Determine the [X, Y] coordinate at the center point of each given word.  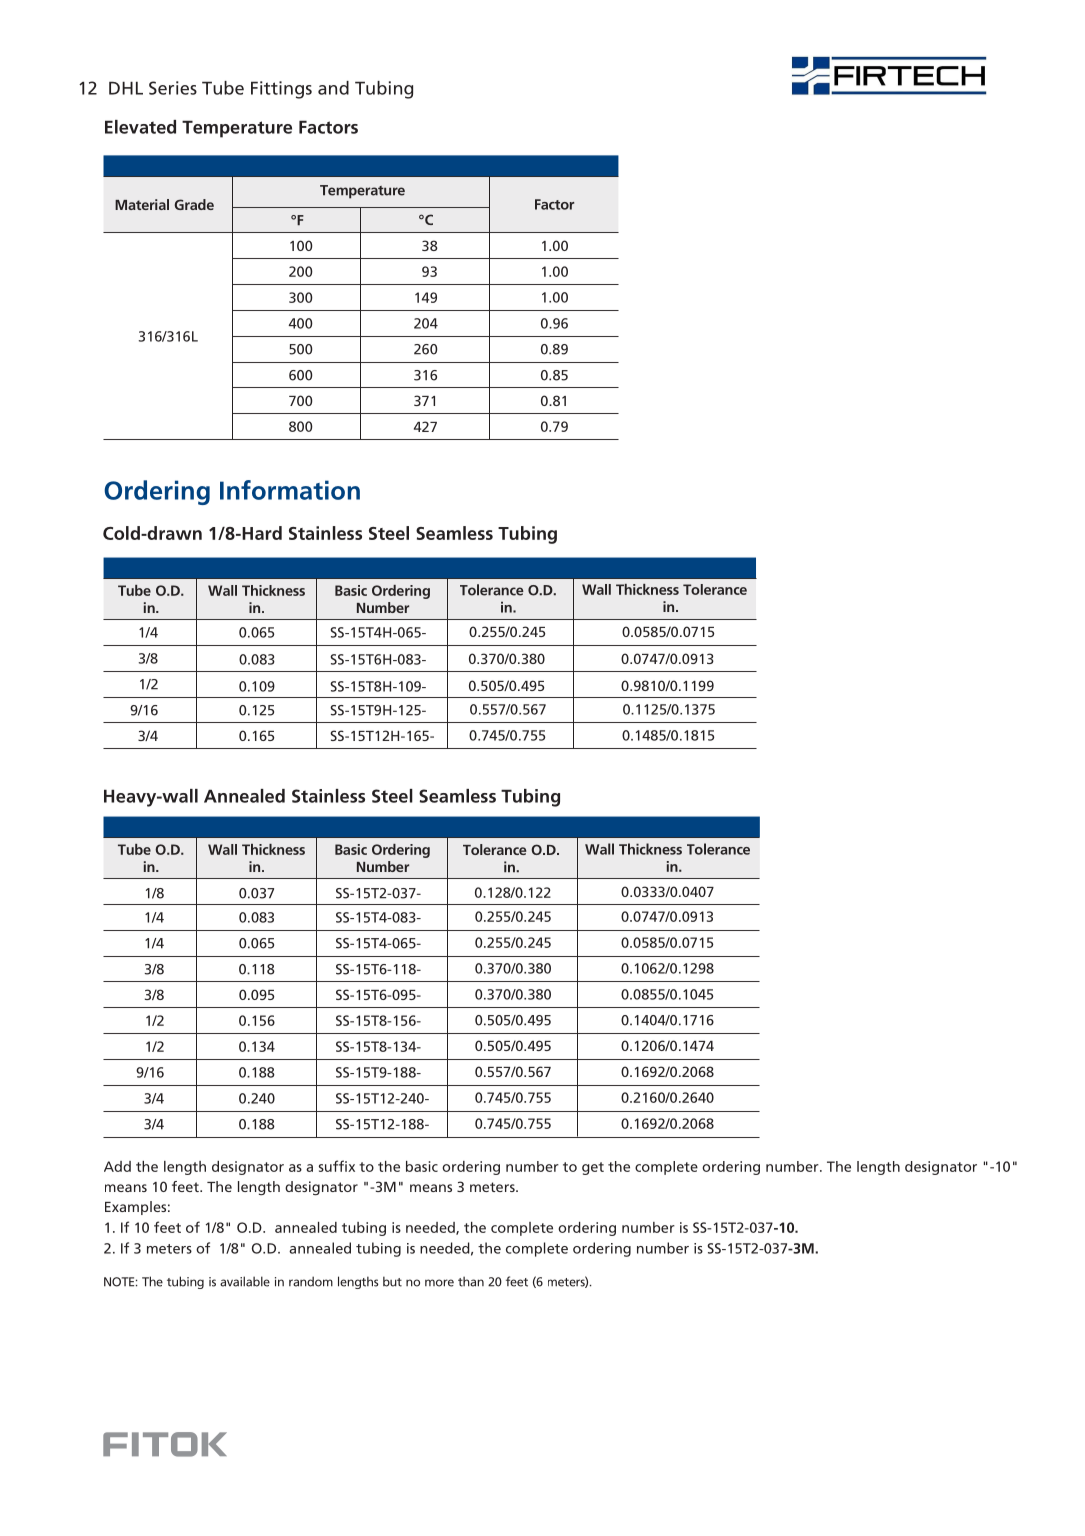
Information [290, 490]
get [593, 1168]
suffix [337, 1166]
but [392, 1281]
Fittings [281, 90]
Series [173, 88]
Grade [194, 204]
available [245, 1281]
